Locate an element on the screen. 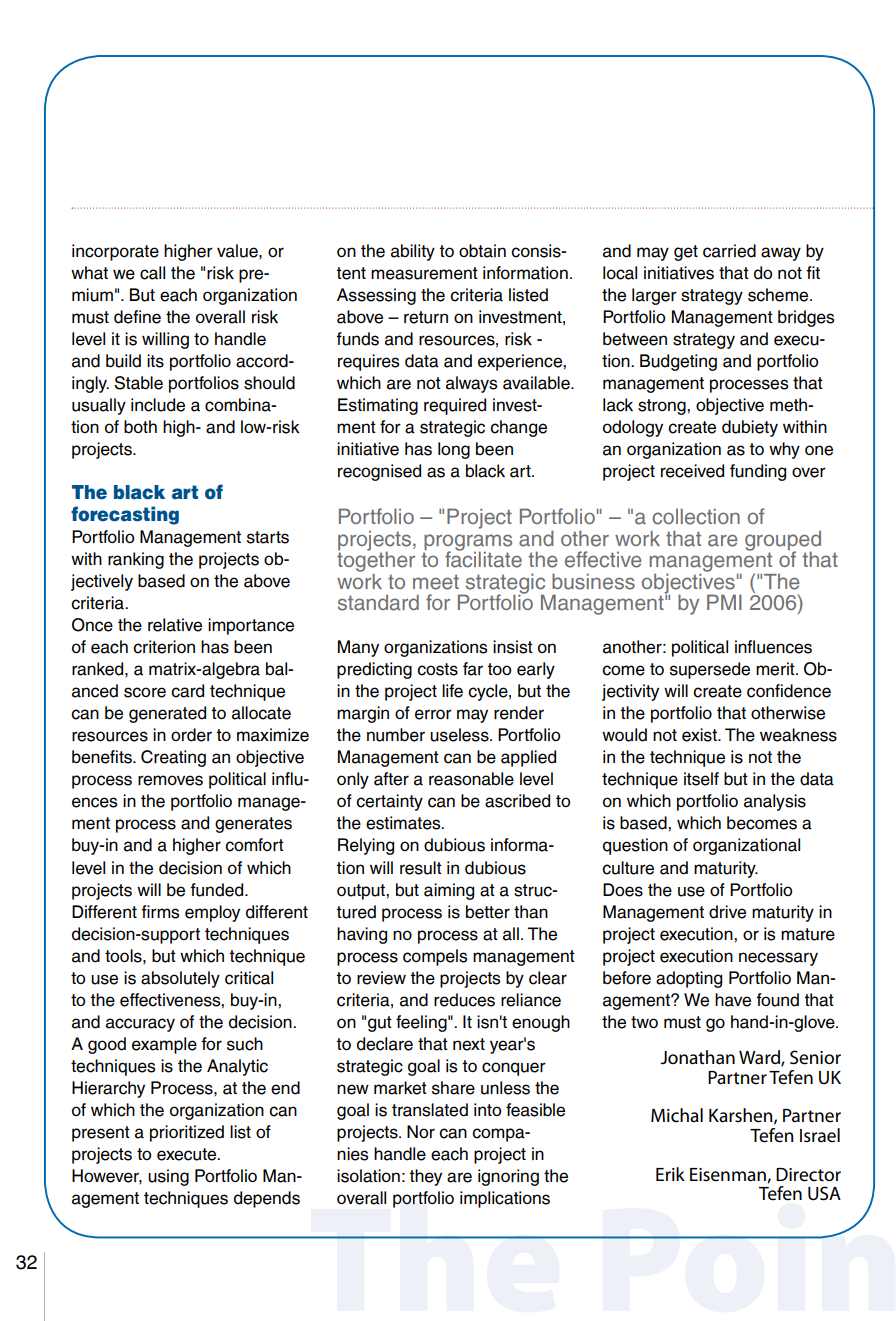  carried is located at coordinates (729, 251).
